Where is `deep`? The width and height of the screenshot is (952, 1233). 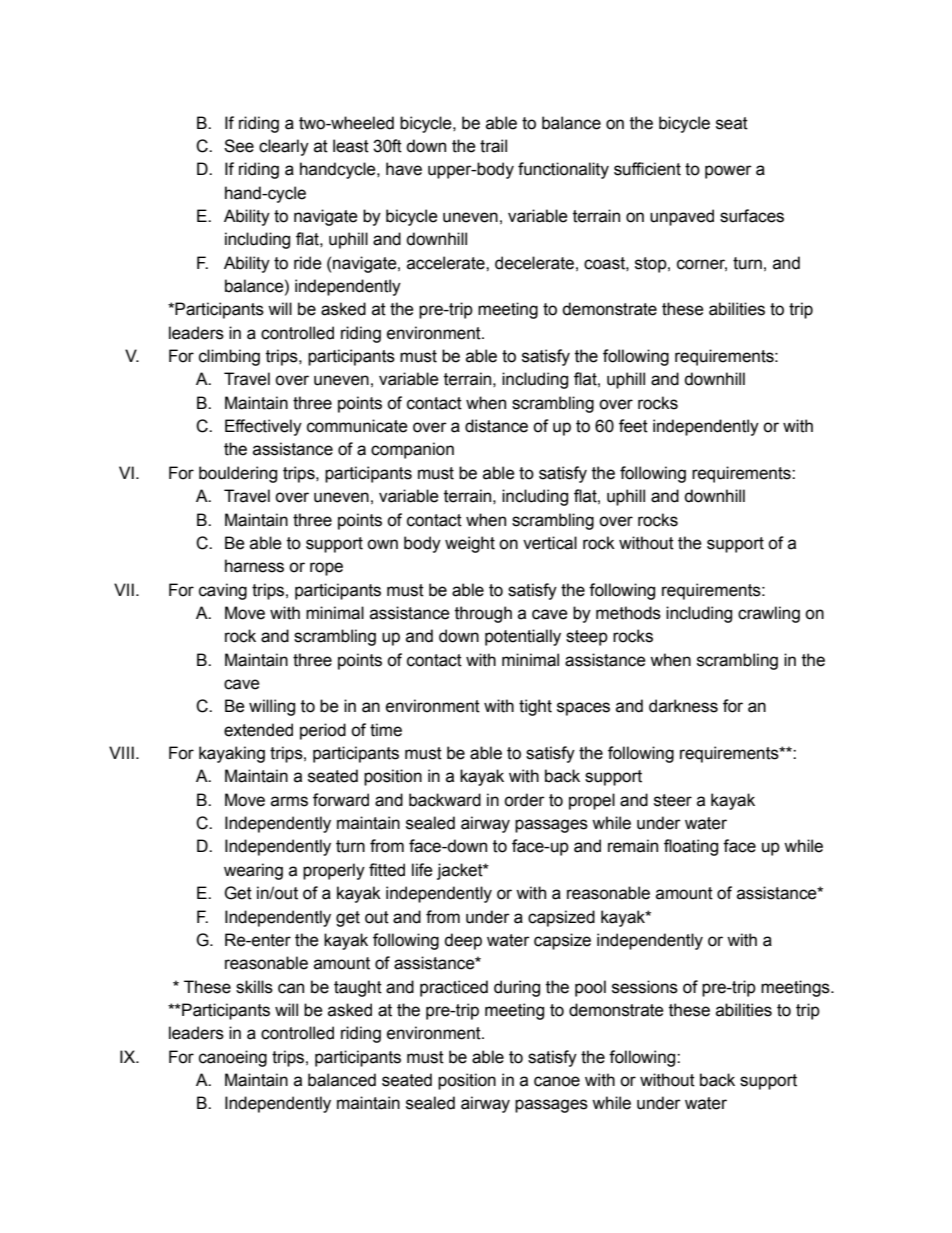 deep is located at coordinates (463, 941).
